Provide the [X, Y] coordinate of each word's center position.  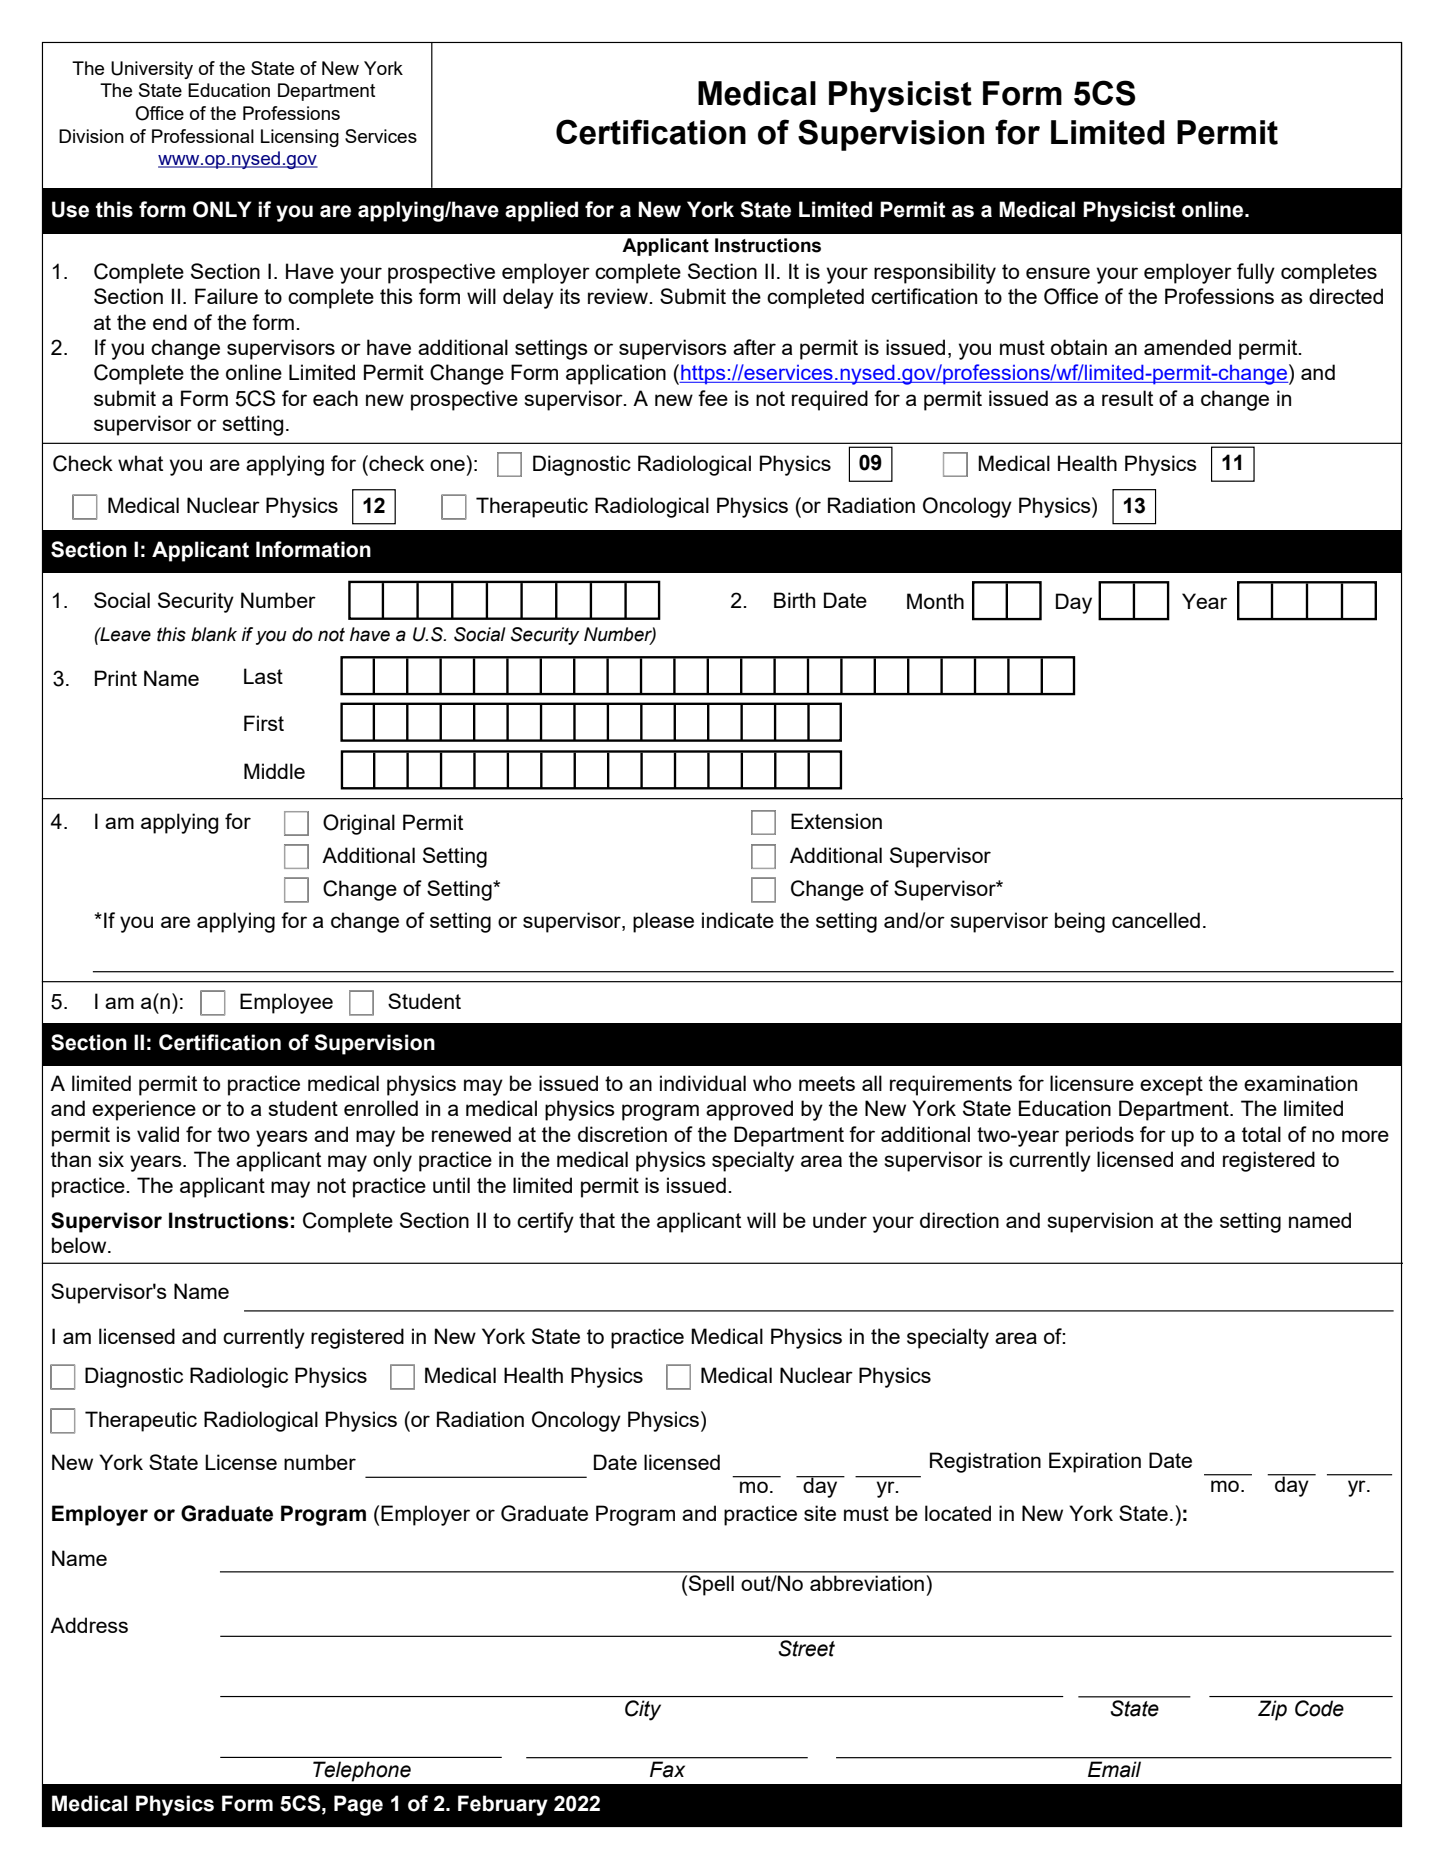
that [597, 1220]
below [80, 1245]
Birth [794, 600]
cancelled [1156, 920]
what [140, 463]
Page [358, 1805]
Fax [667, 1769]
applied [541, 211]
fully [1256, 273]
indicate [738, 920]
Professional [203, 136]
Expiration [1095, 1462]
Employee [286, 1003]
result [1127, 398]
